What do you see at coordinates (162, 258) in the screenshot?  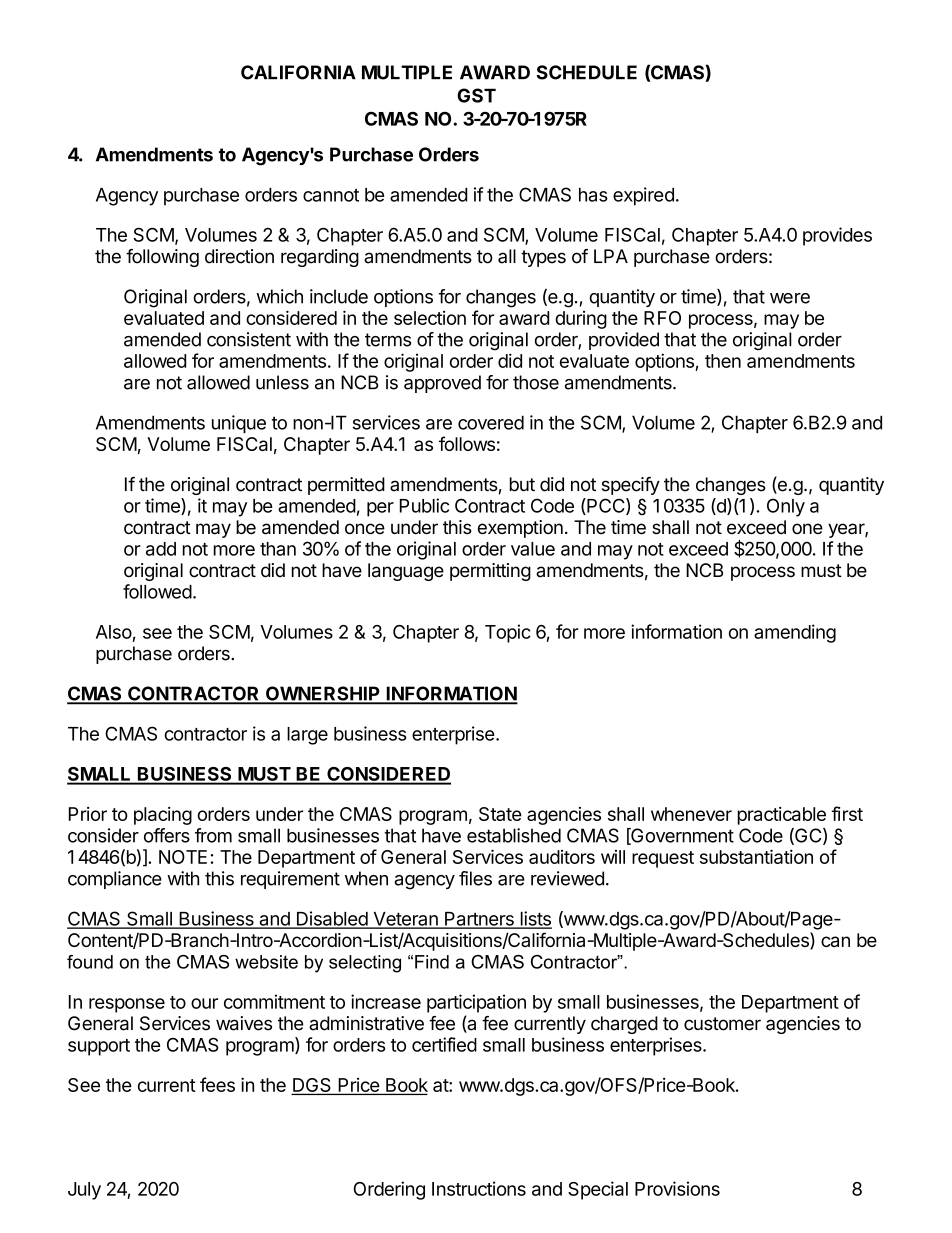 I see `following` at bounding box center [162, 258].
